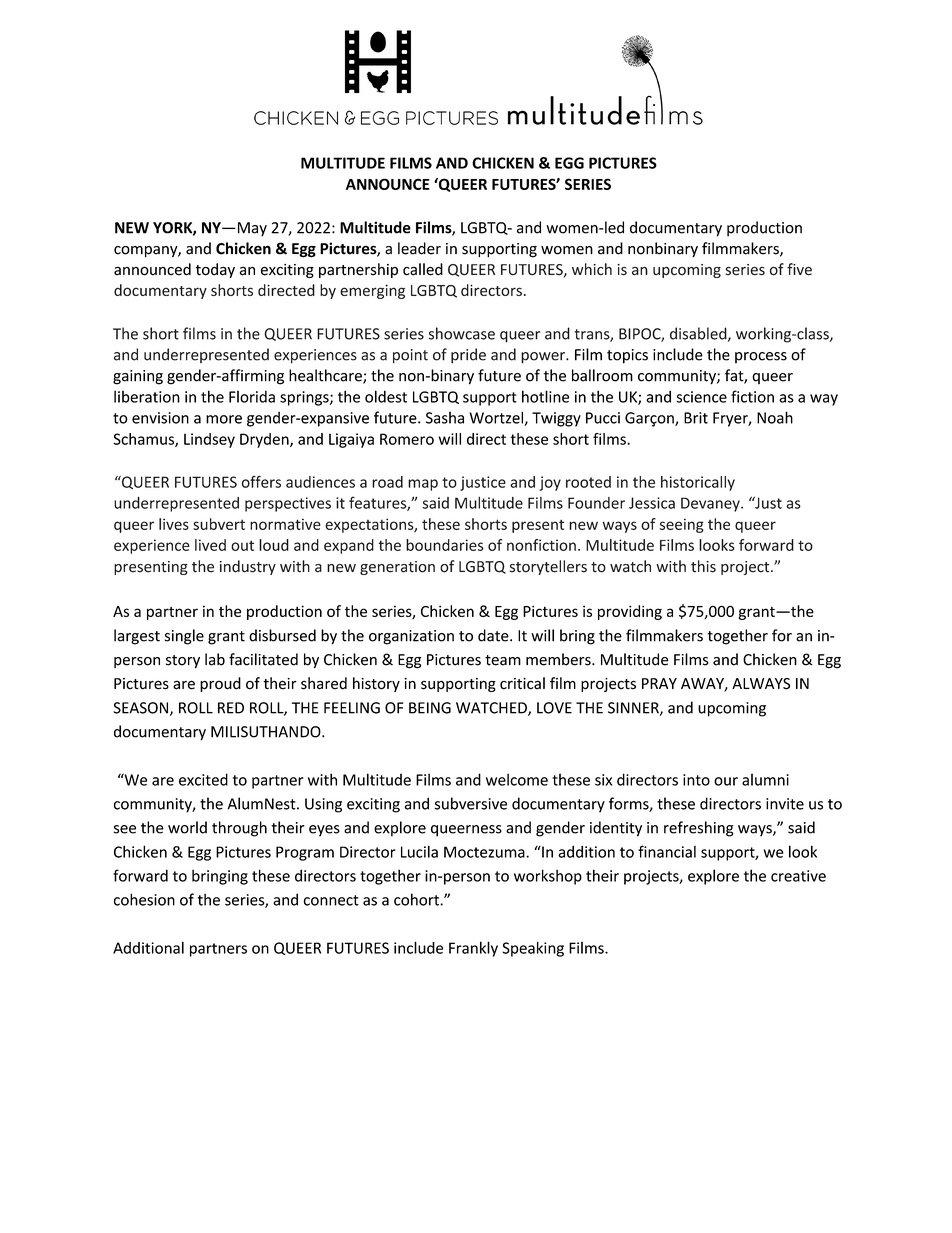 The height and width of the image is (1233, 952). I want to click on Frankly, so click(473, 949).
